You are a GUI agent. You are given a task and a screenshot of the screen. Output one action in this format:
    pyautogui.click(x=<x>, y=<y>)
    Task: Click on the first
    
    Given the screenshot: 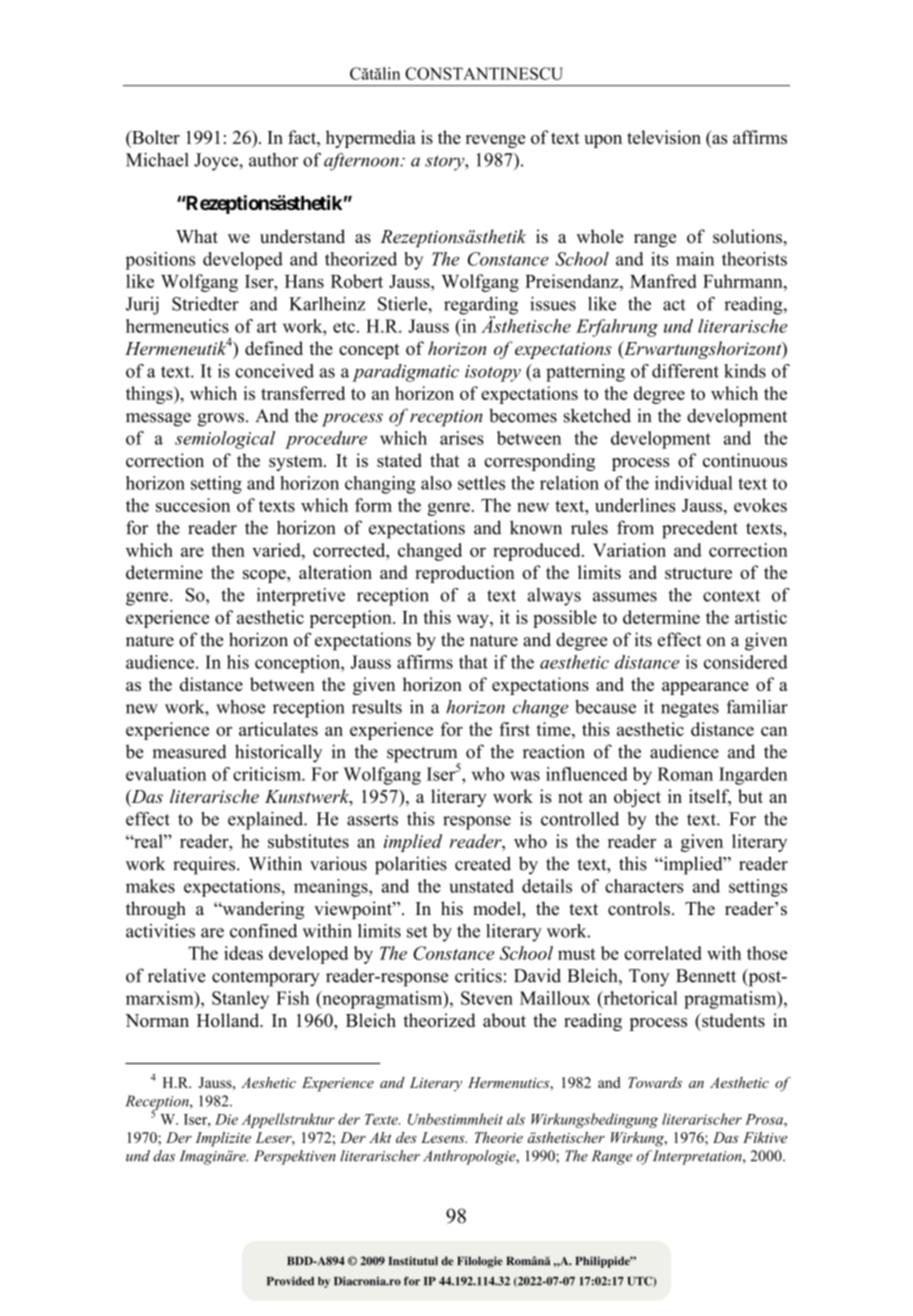 What is the action you would take?
    pyautogui.click(x=514, y=729)
